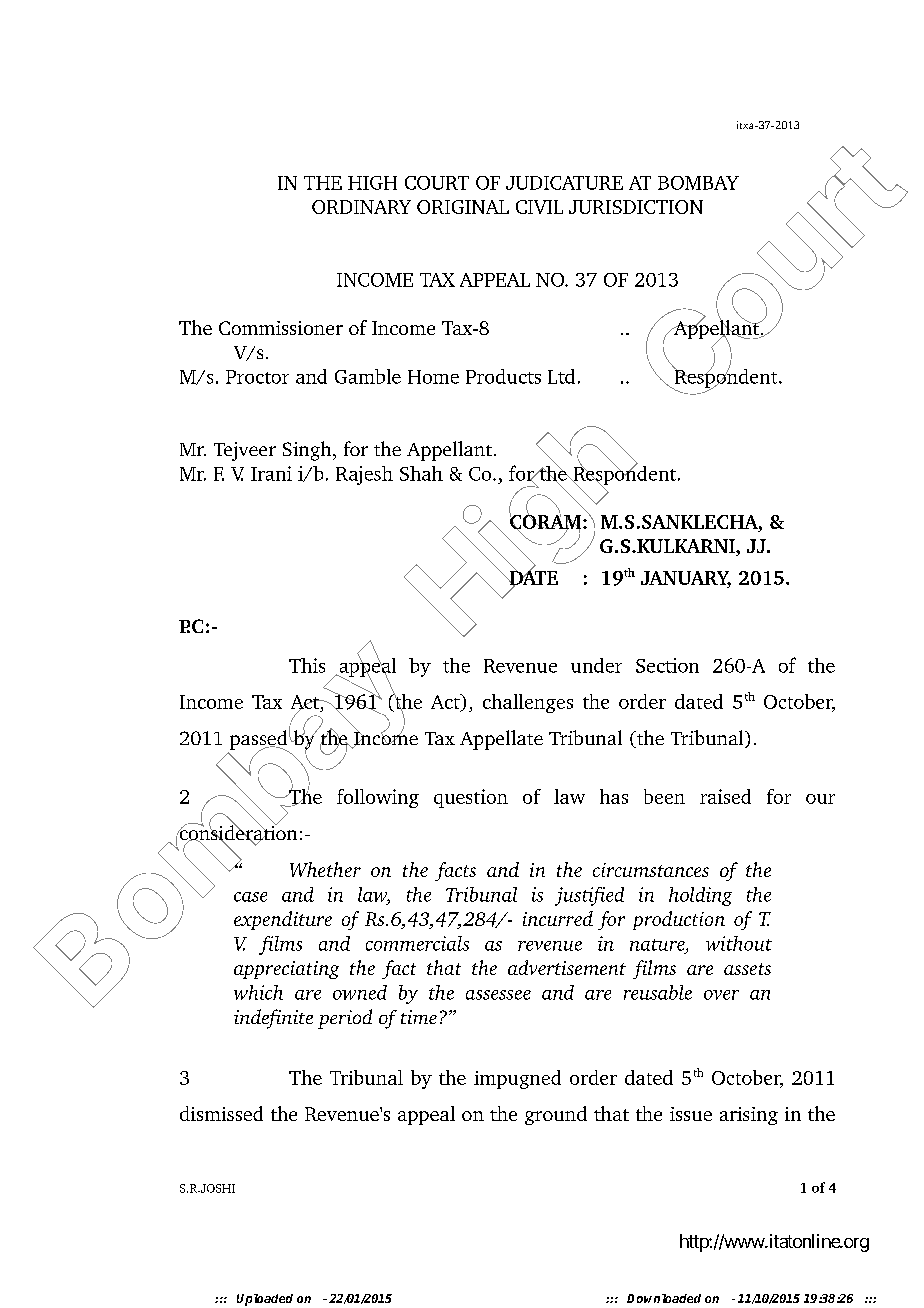  I want to click on Uploaded, so click(265, 1300).
